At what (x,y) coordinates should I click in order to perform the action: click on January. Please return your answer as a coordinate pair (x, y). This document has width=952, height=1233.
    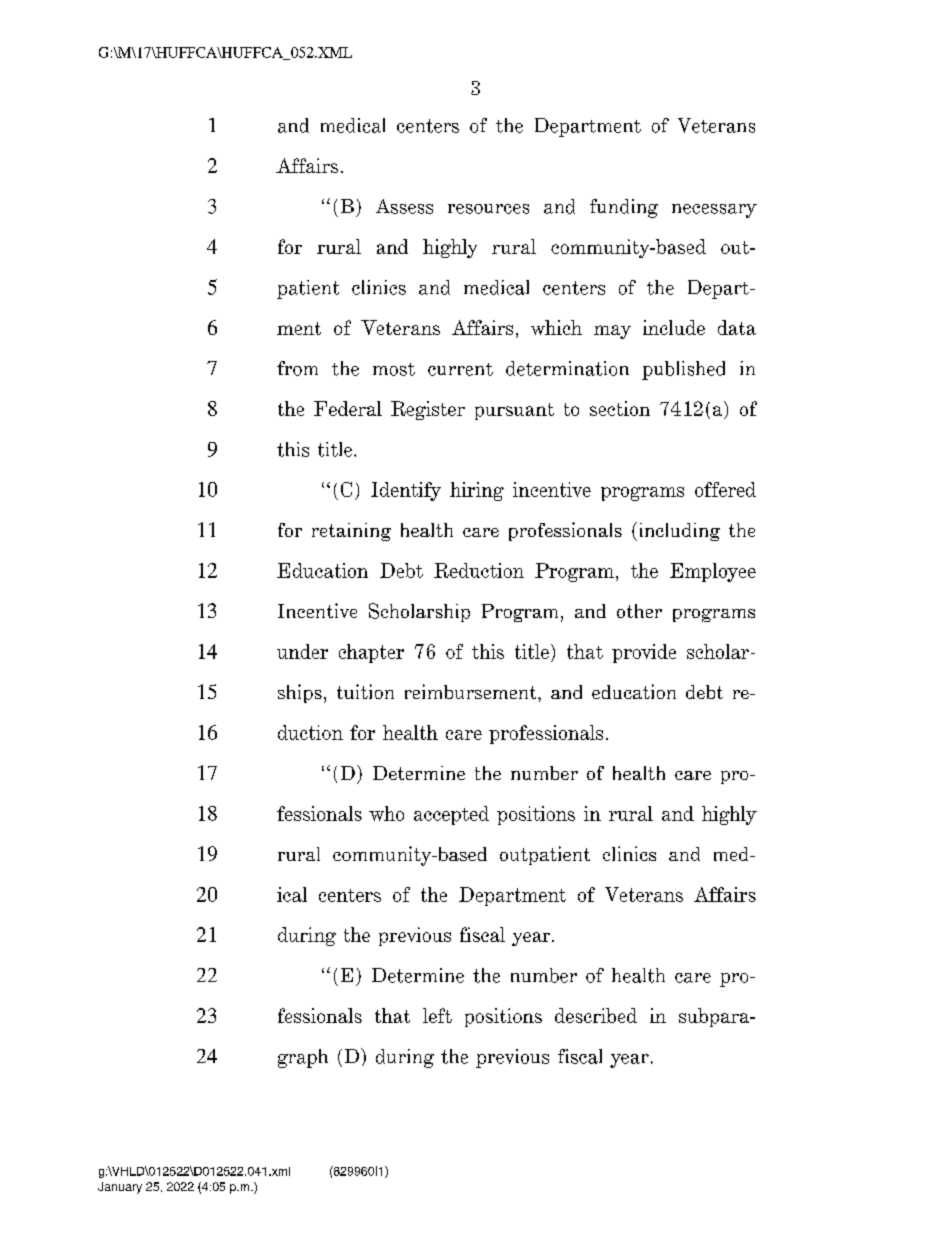
    Looking at the image, I should click on (120, 1188).
